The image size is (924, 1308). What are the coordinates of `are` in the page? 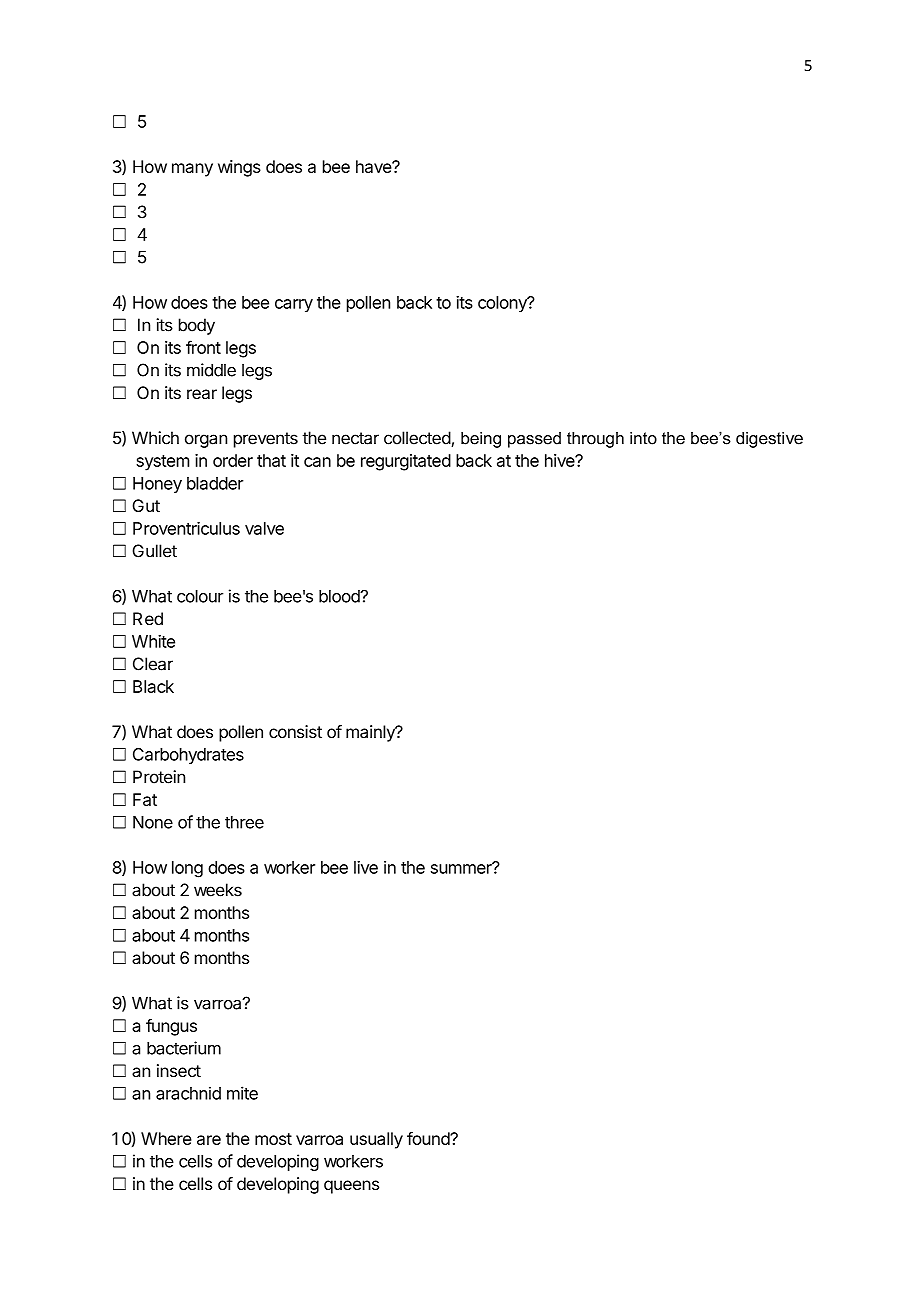 It's located at (209, 1140).
